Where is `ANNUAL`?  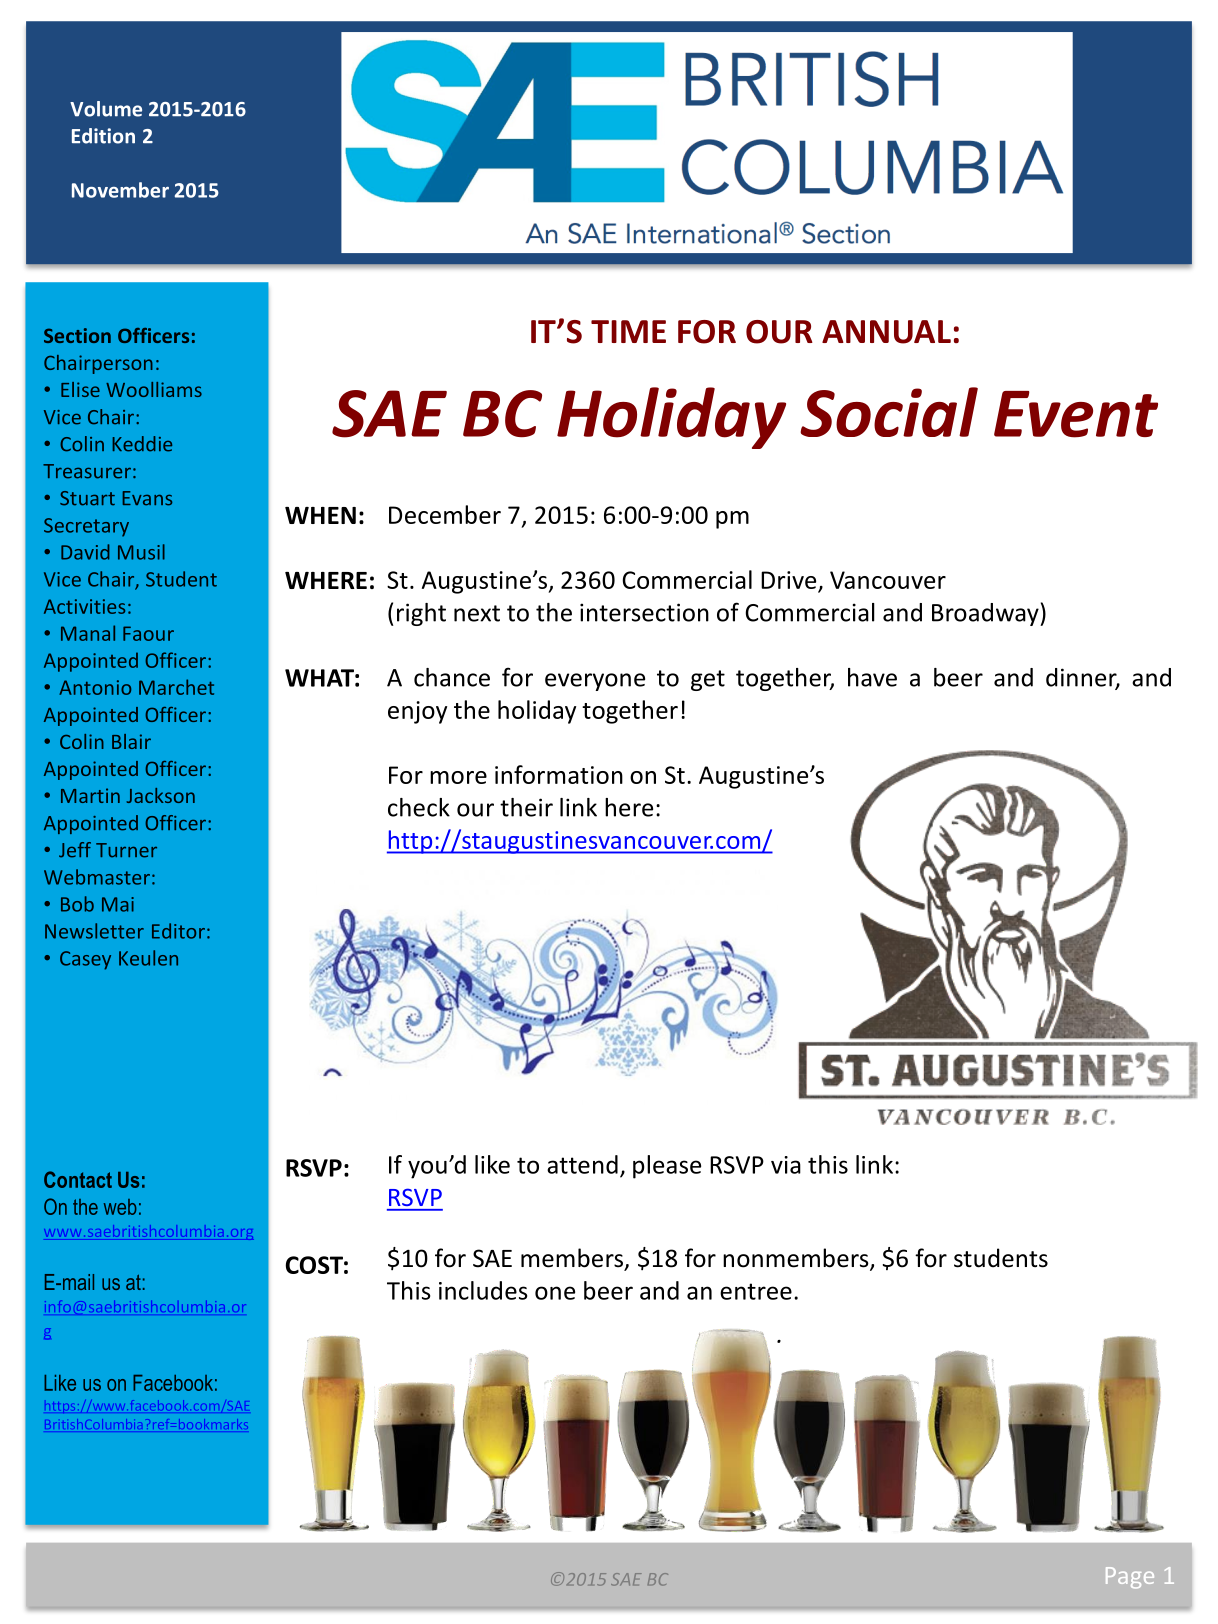 ANNUAL is located at coordinates (886, 332).
